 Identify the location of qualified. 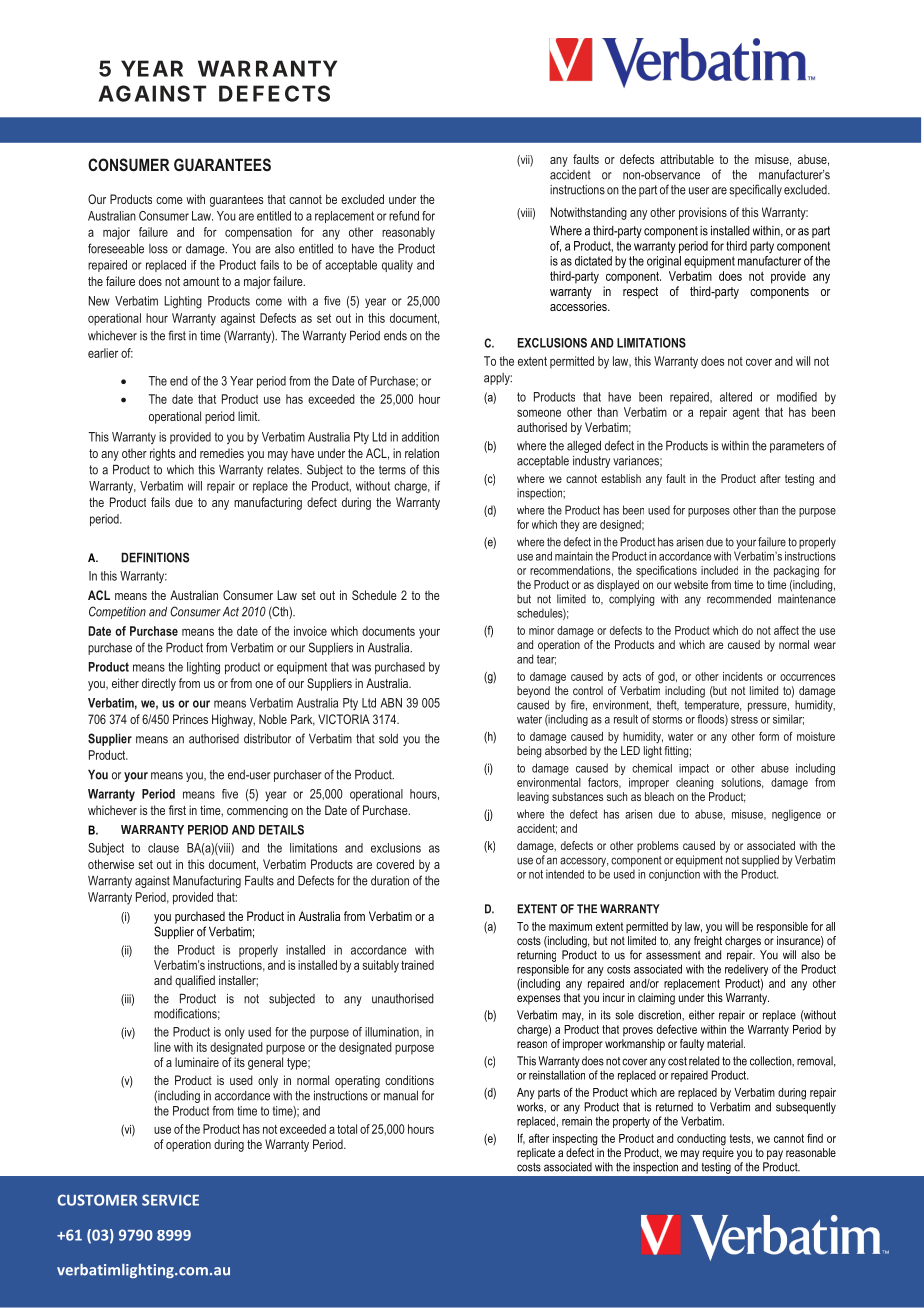
(195, 981).
